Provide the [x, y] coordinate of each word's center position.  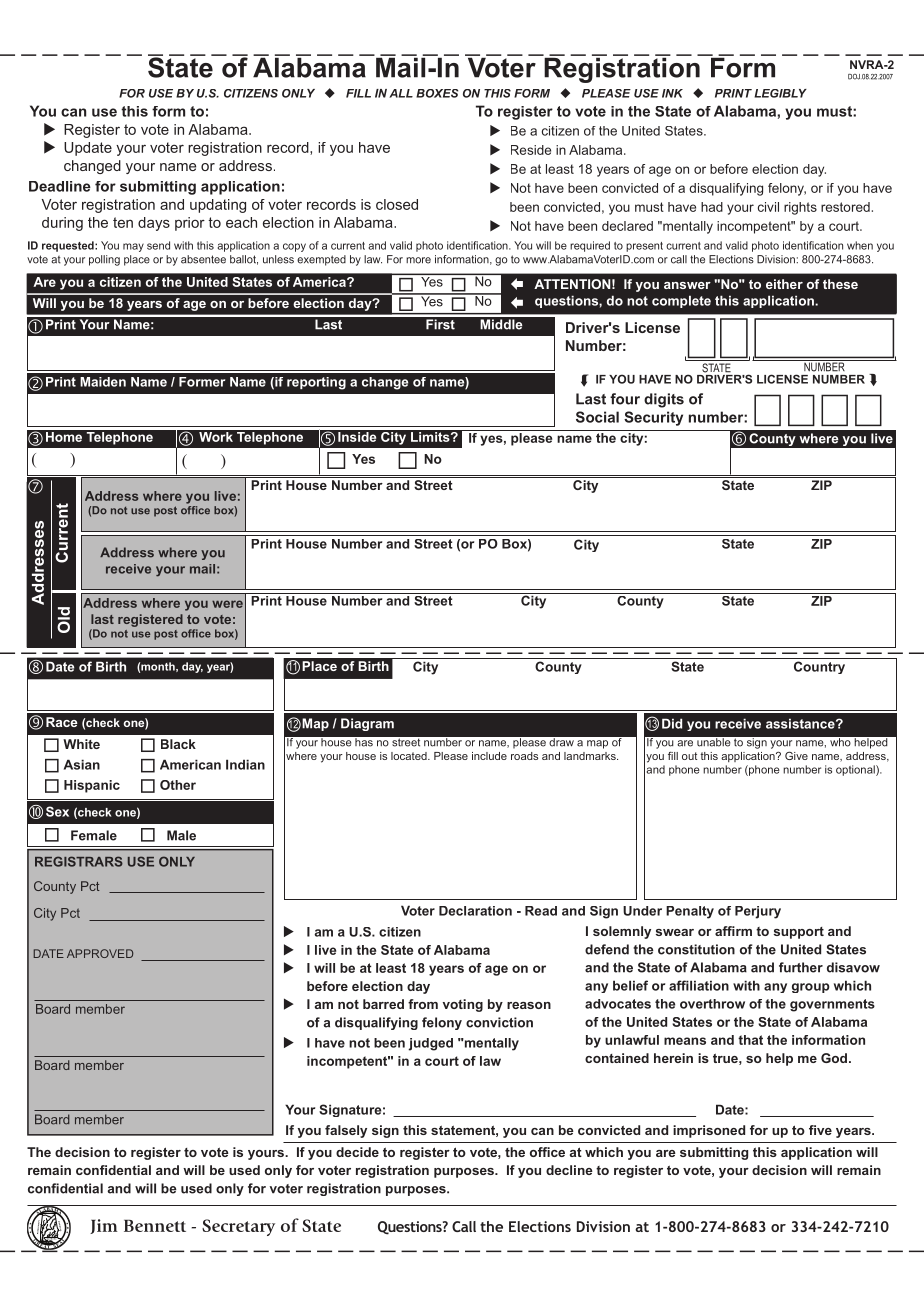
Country [819, 667]
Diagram [367, 724]
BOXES [437, 93]
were [227, 604]
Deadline [60, 186]
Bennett [155, 1226]
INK [672, 93]
